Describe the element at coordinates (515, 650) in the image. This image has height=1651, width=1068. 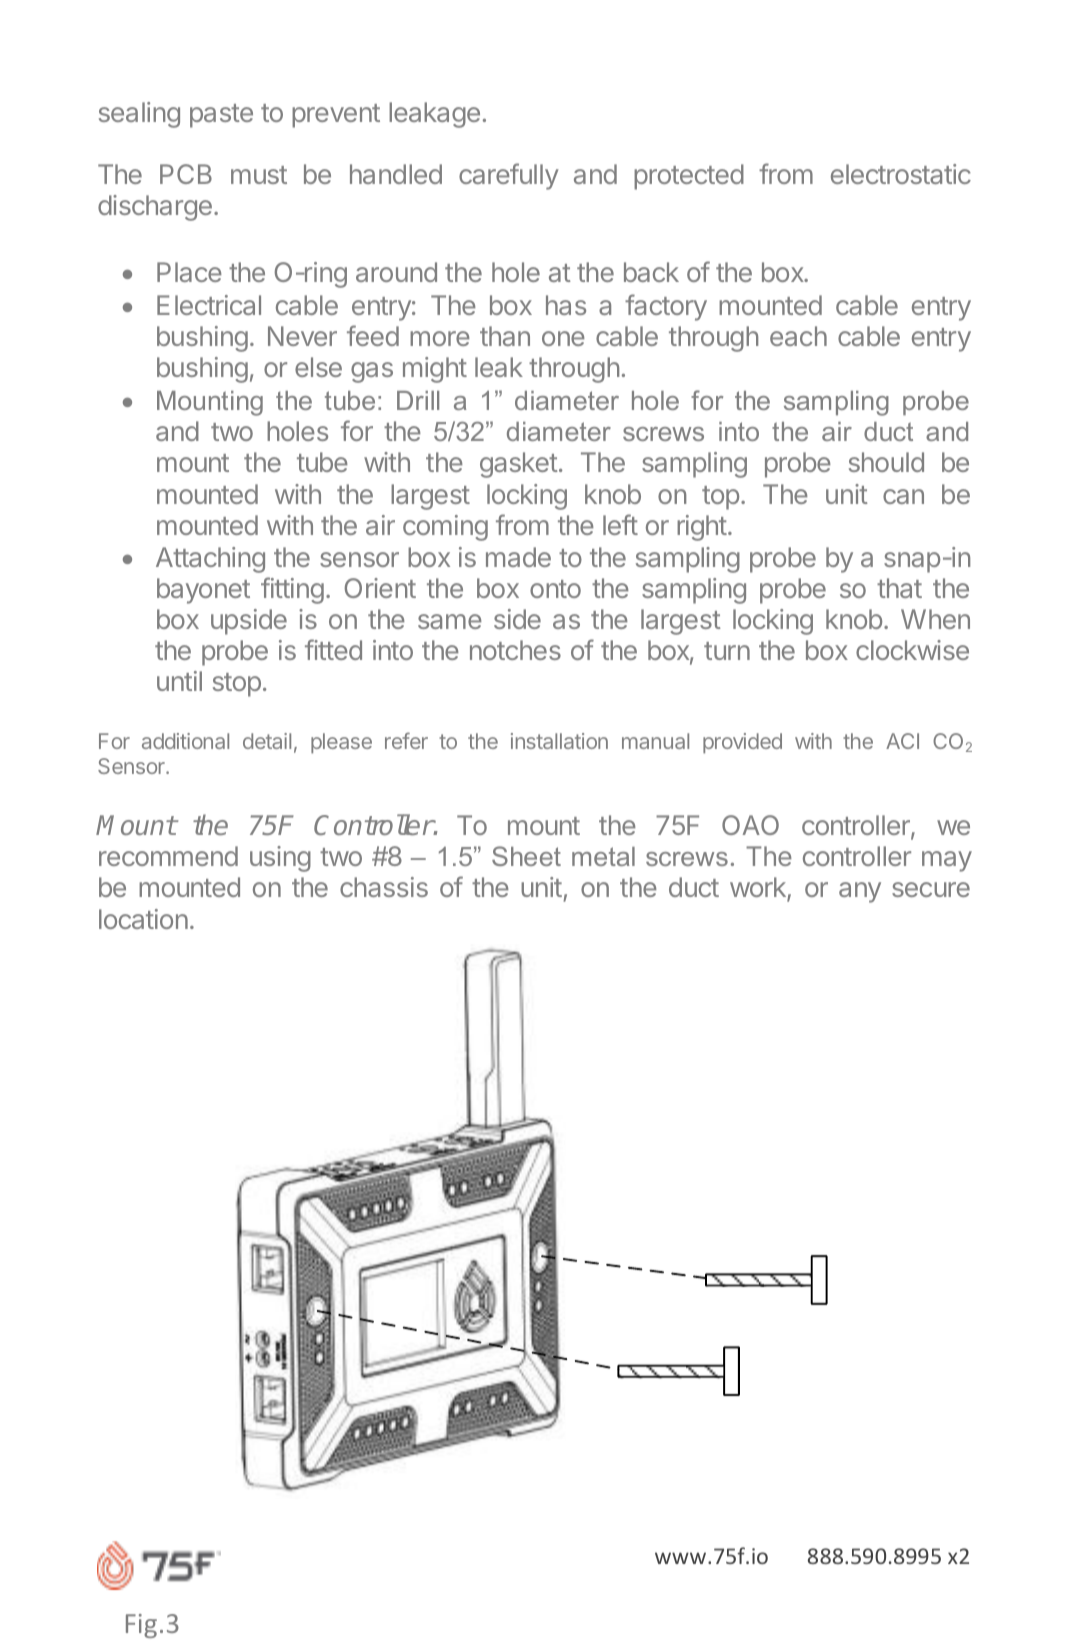
I see `notches` at that location.
